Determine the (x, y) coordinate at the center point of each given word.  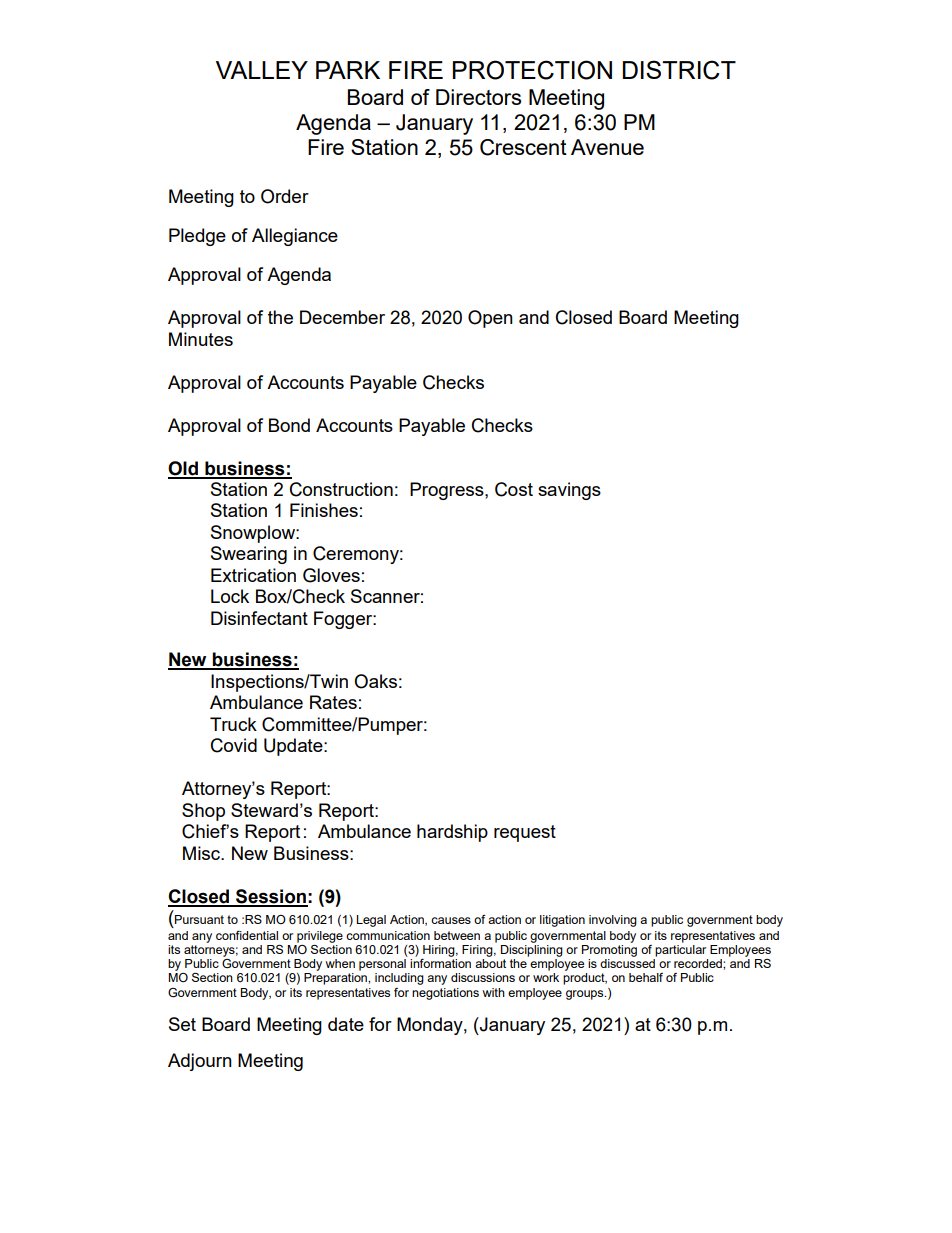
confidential (247, 935)
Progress (448, 491)
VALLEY (262, 70)
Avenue (607, 147)
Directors (478, 97)
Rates (333, 702)
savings (569, 491)
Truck (233, 724)
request (525, 833)
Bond (289, 425)
